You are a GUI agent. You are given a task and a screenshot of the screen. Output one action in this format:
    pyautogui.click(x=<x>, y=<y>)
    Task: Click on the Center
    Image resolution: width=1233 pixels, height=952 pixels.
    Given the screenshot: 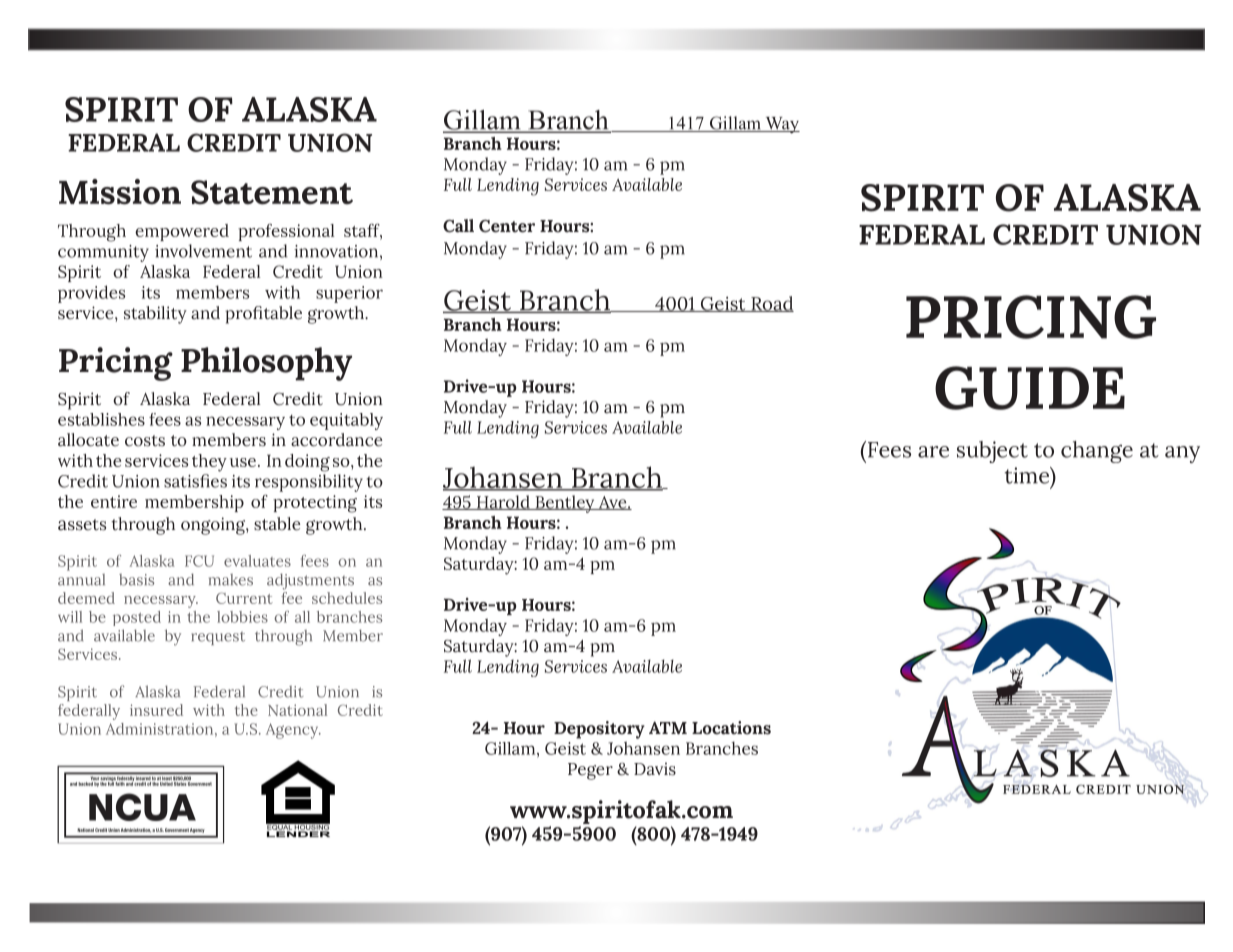 What is the action you would take?
    pyautogui.click(x=507, y=226)
